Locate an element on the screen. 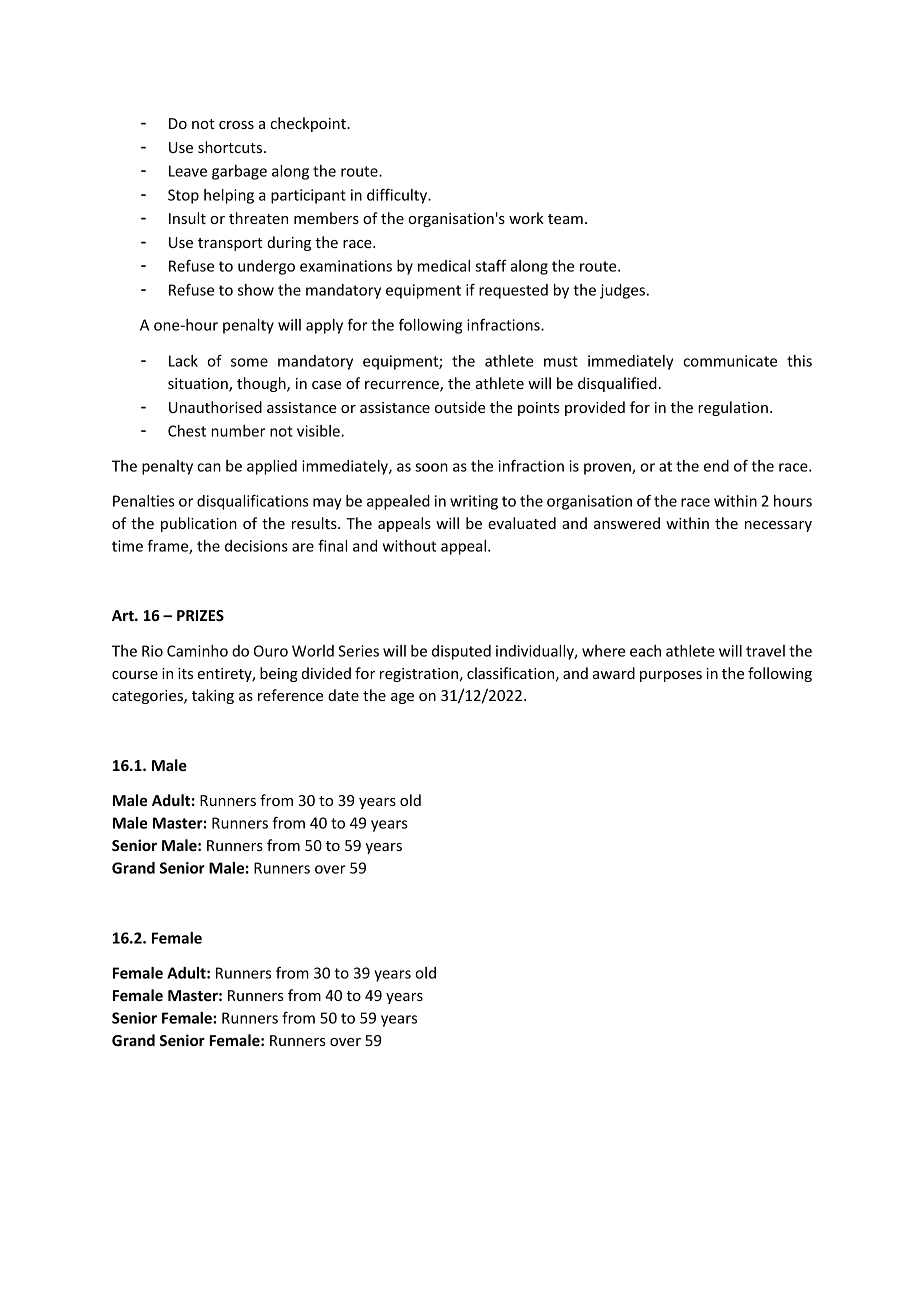 The width and height of the screenshot is (924, 1308). team is located at coordinates (565, 219).
